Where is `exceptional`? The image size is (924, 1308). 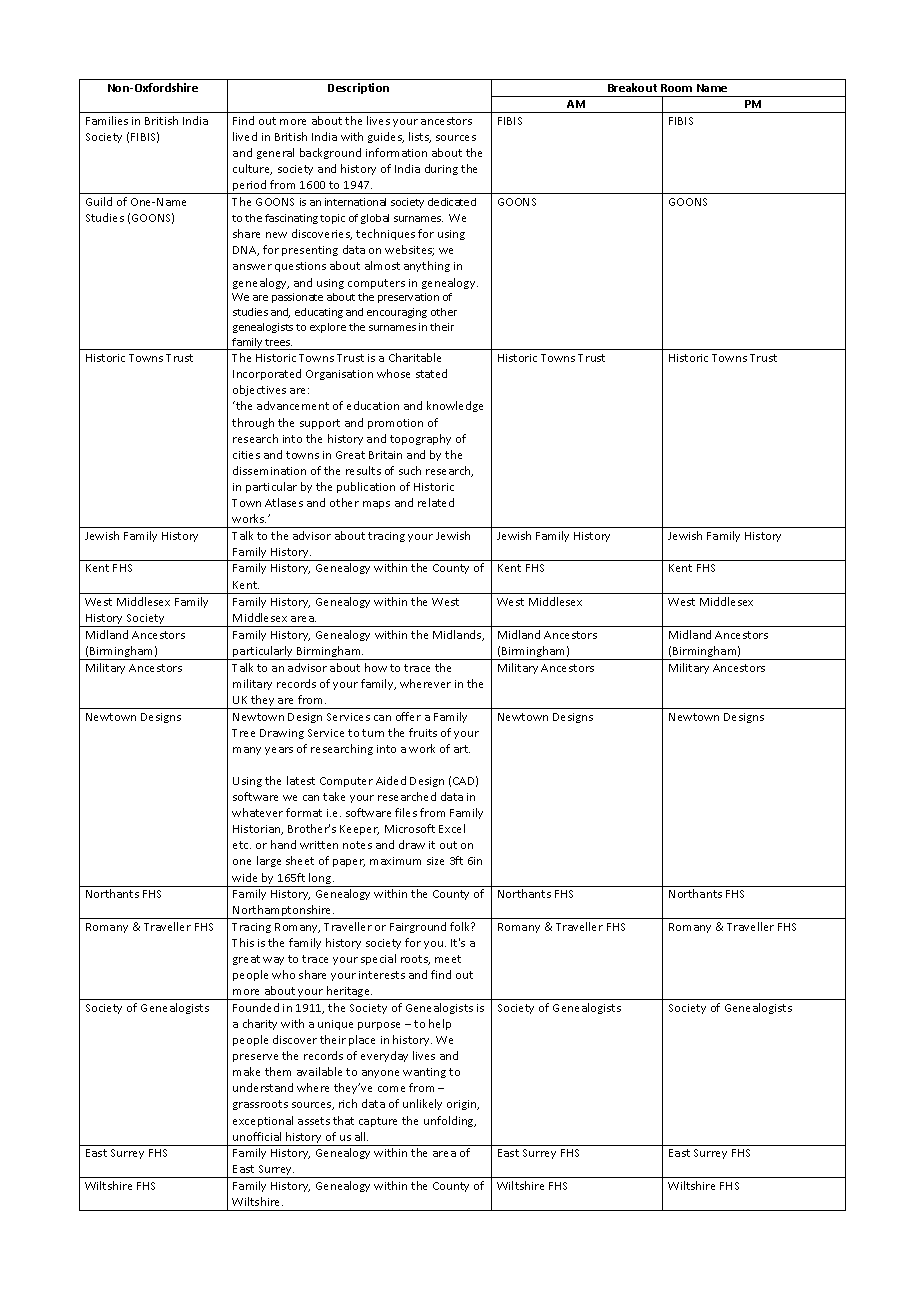
exceptional is located at coordinates (263, 1121).
